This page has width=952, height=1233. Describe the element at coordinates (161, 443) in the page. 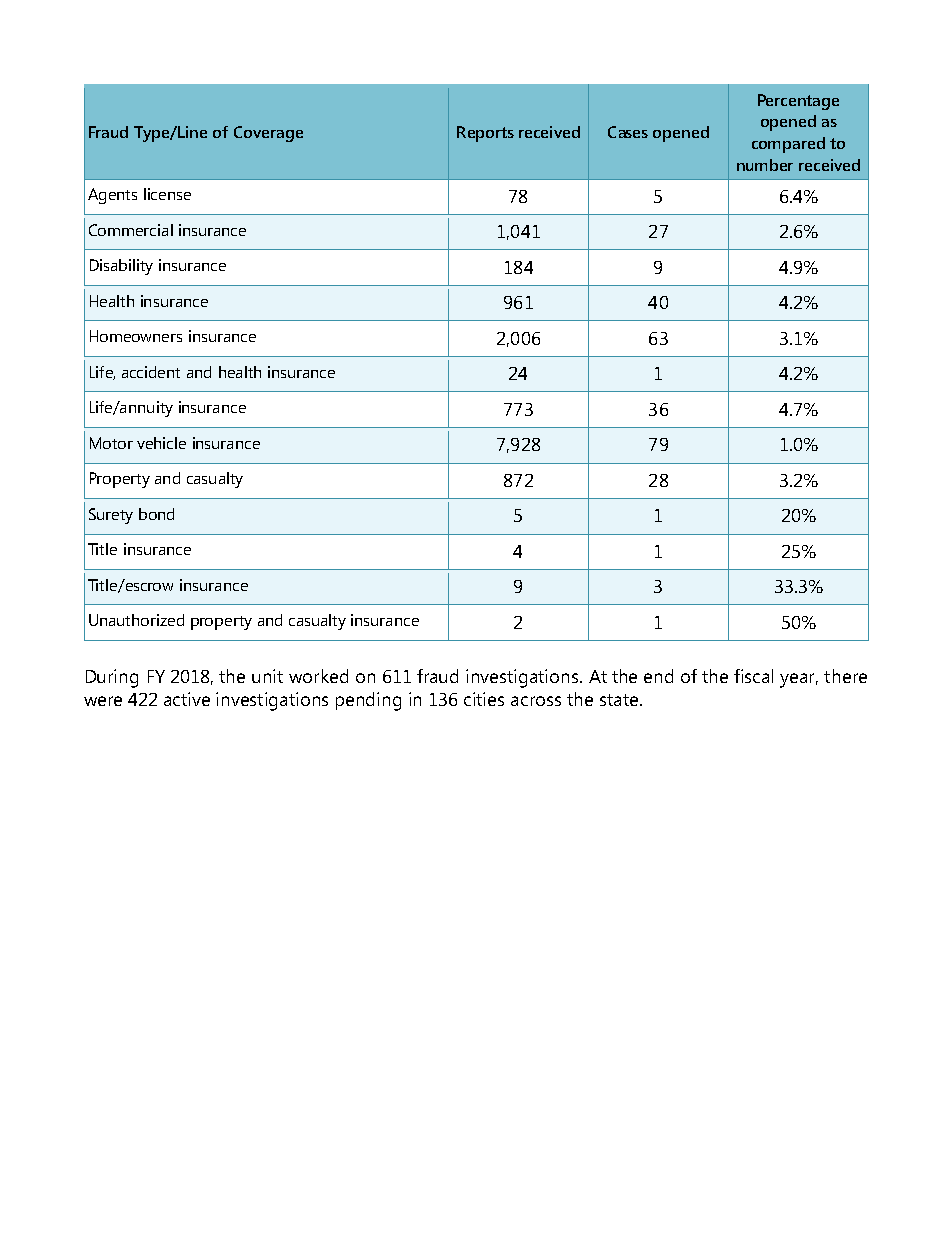

I see `vehicle` at that location.
